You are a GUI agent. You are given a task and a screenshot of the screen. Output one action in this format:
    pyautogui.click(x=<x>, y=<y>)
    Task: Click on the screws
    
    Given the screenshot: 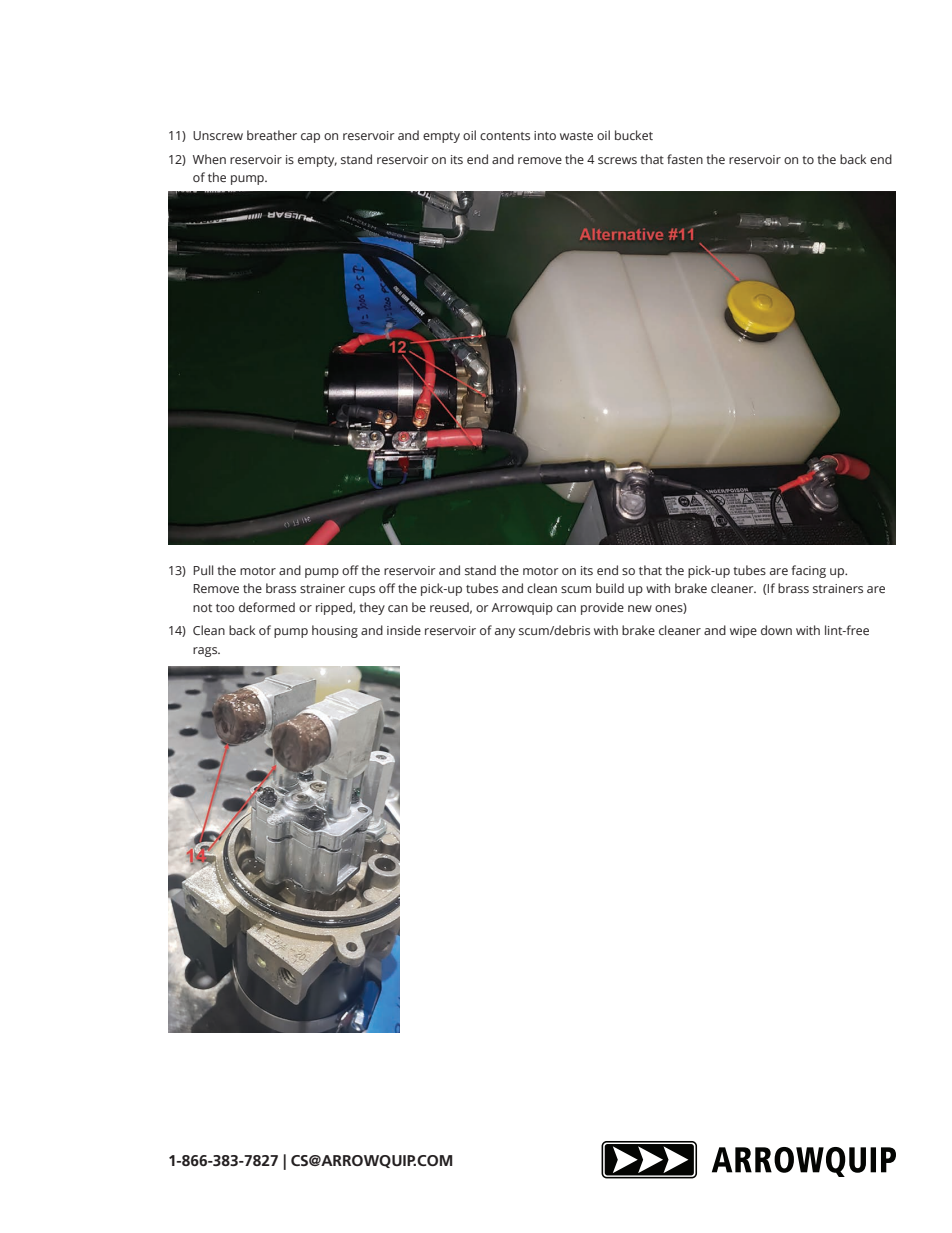 What is the action you would take?
    pyautogui.click(x=617, y=160)
